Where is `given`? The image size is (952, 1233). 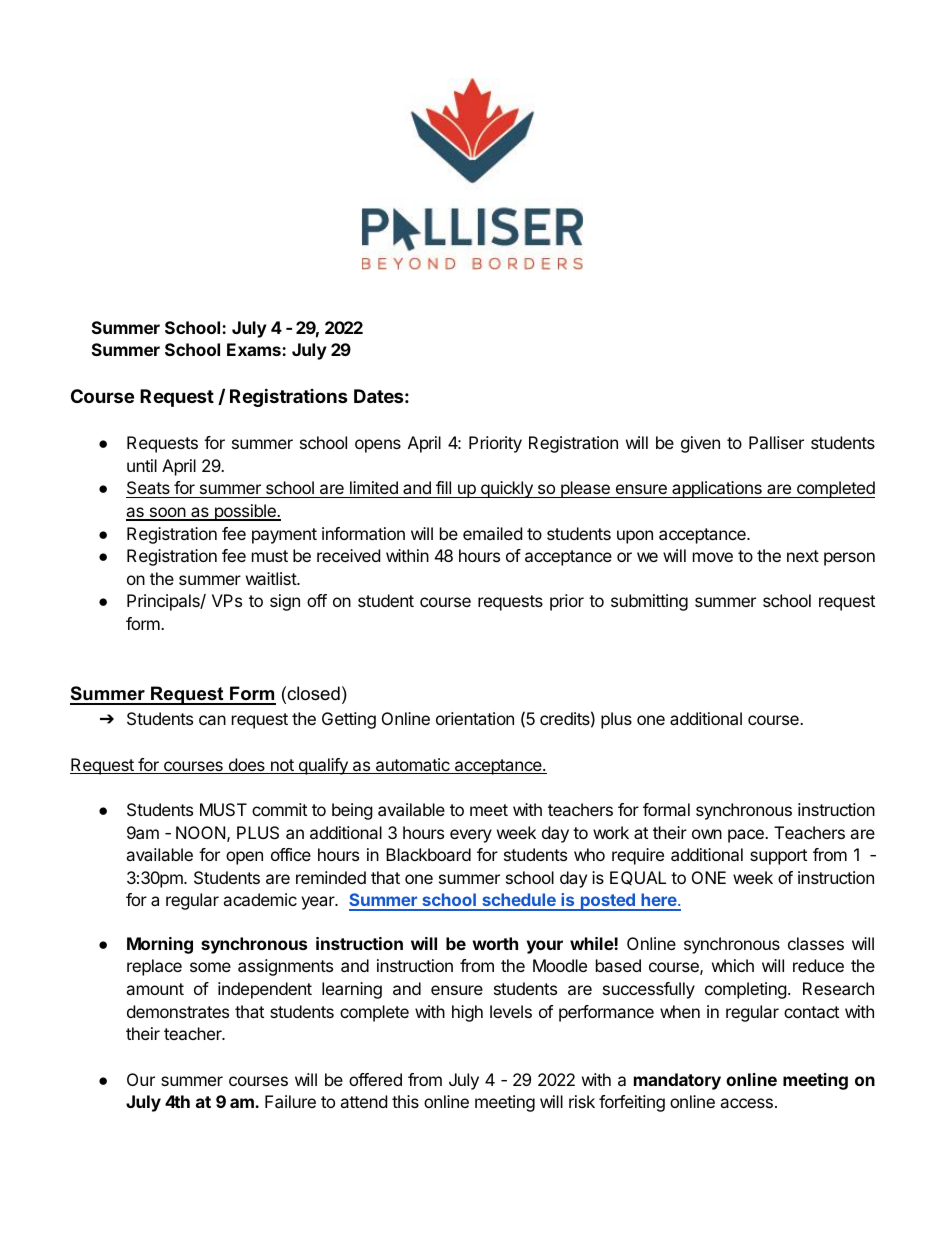
given is located at coordinates (700, 444).
